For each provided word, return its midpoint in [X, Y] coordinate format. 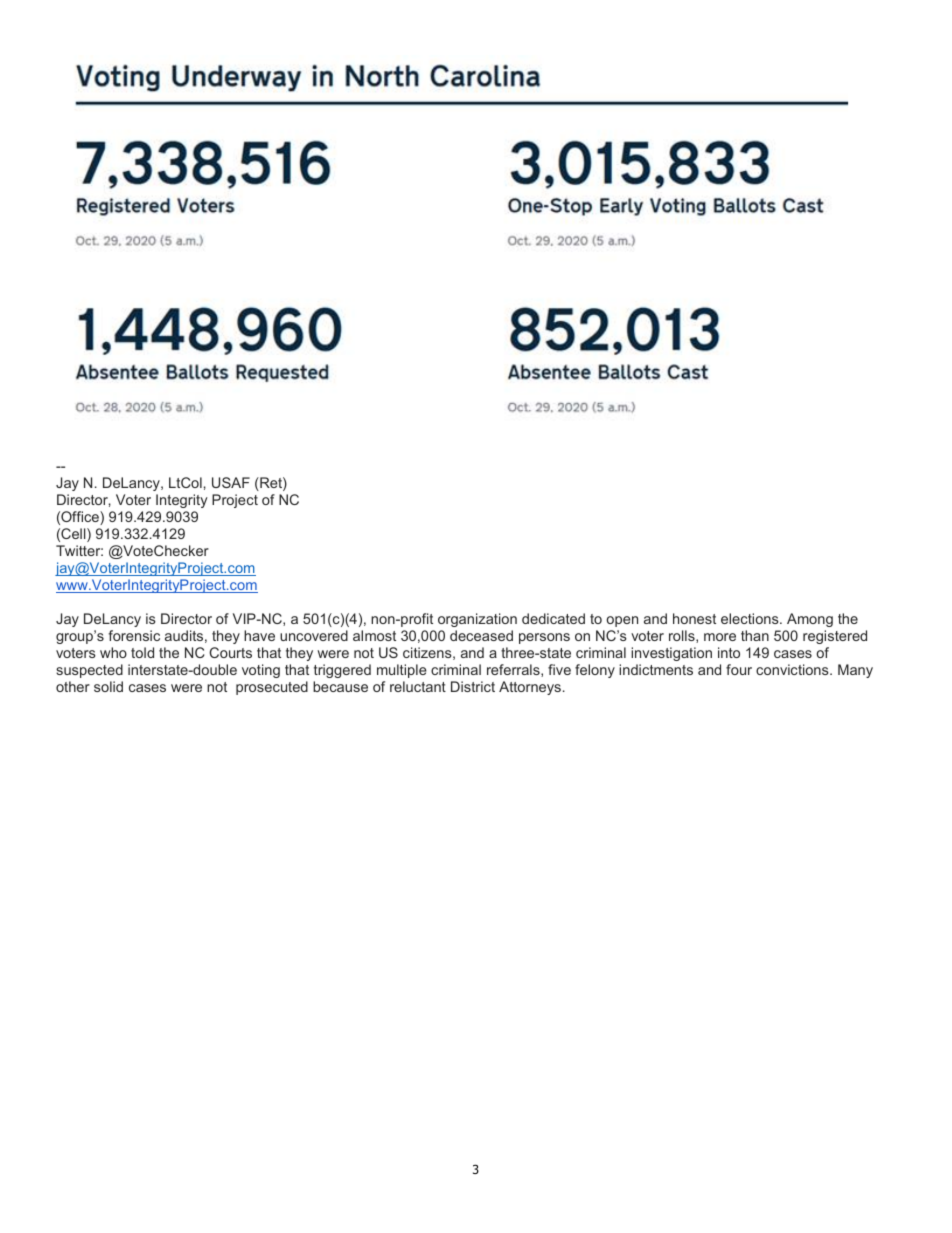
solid [108, 686]
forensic [134, 635]
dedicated [553, 618]
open [622, 621]
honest [694, 618]
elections [751, 618]
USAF [231, 482]
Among [810, 620]
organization [477, 620]
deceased [481, 635]
